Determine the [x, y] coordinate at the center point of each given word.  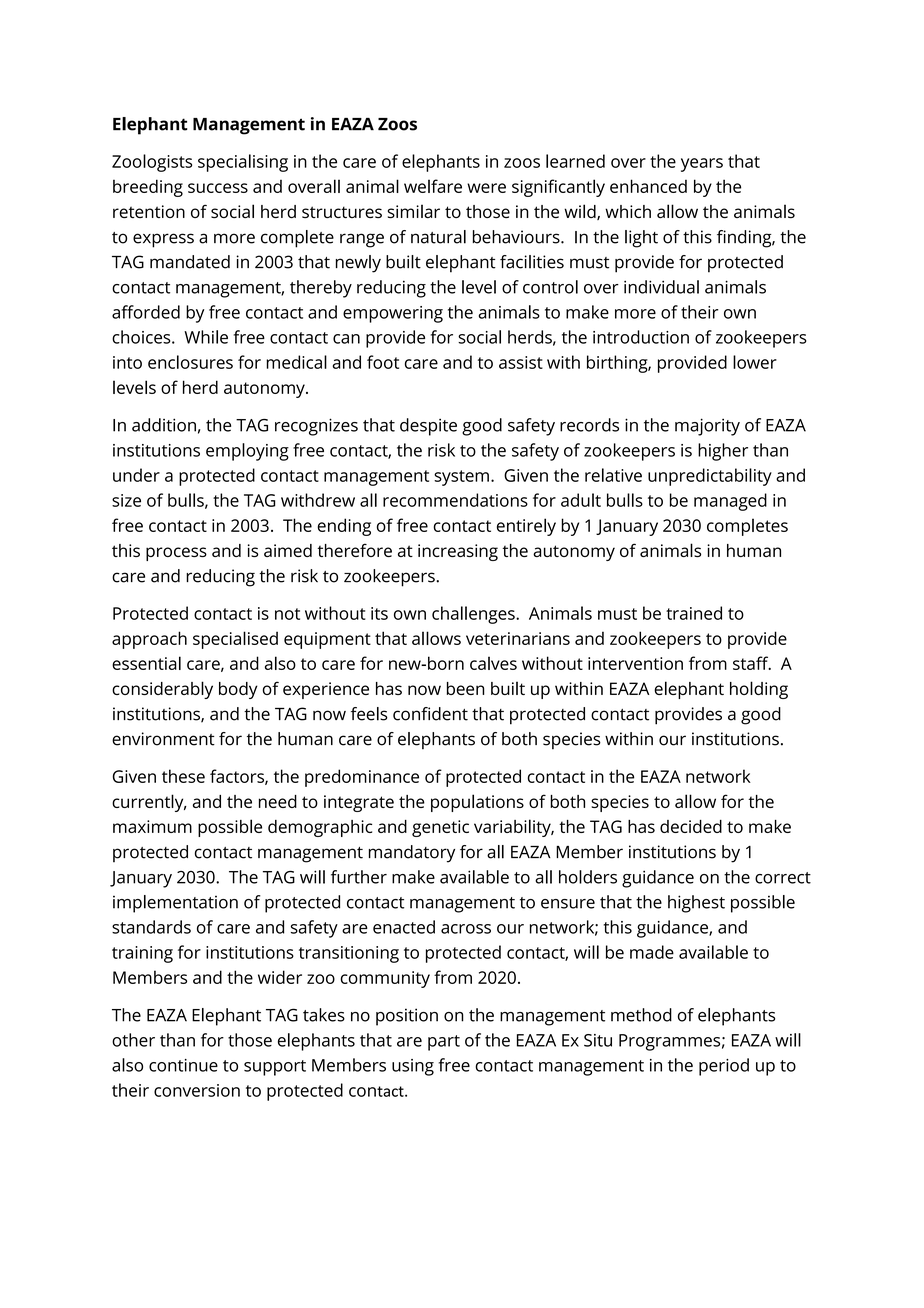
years [702, 165]
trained [694, 613]
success [218, 188]
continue [183, 1065]
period [724, 1067]
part [444, 1043]
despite [428, 427]
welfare [433, 186]
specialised [235, 640]
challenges [474, 615]
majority [707, 427]
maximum [152, 826]
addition [164, 425]
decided [691, 826]
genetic [440, 828]
